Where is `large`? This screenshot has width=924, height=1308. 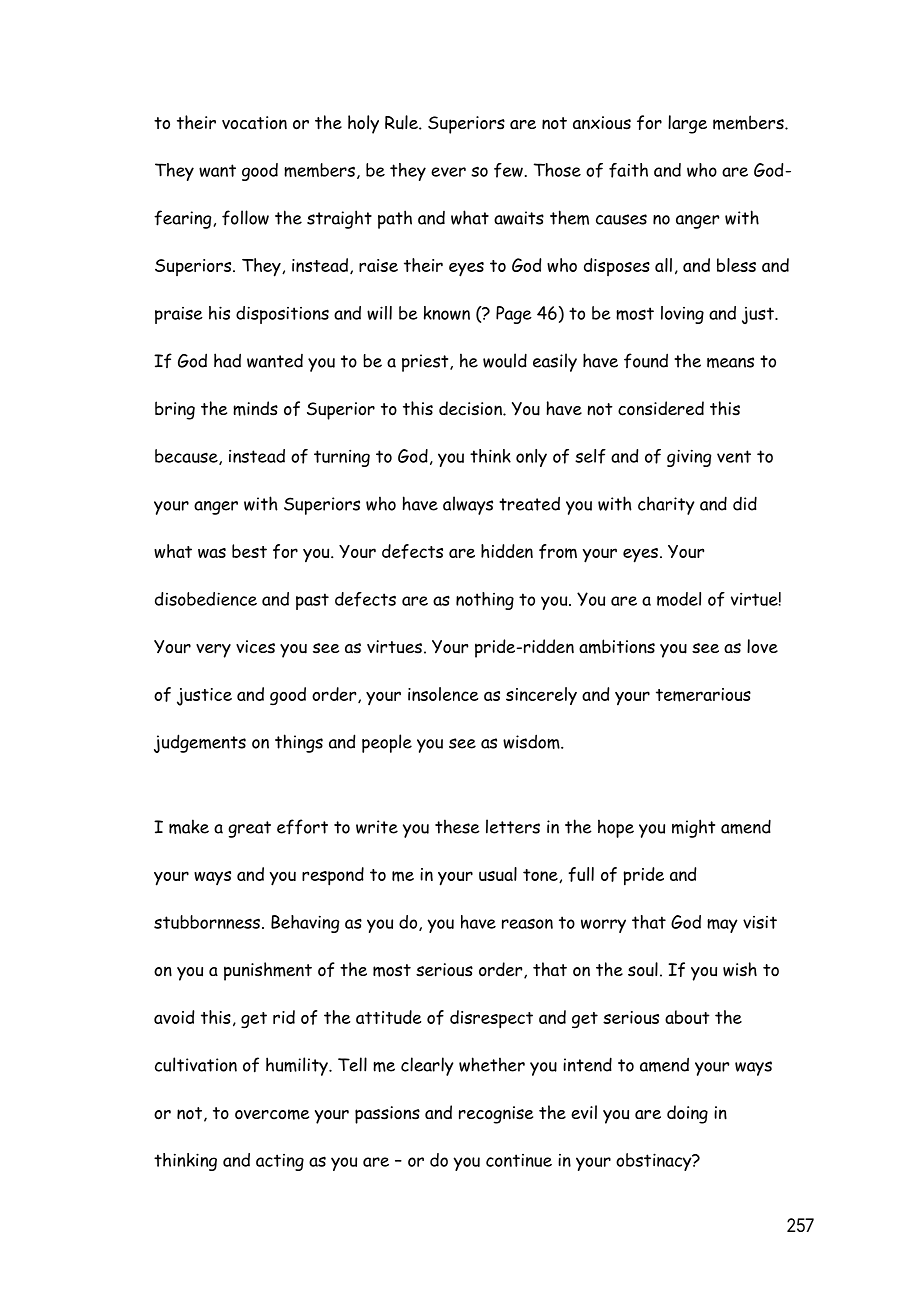 large is located at coordinates (687, 124).
